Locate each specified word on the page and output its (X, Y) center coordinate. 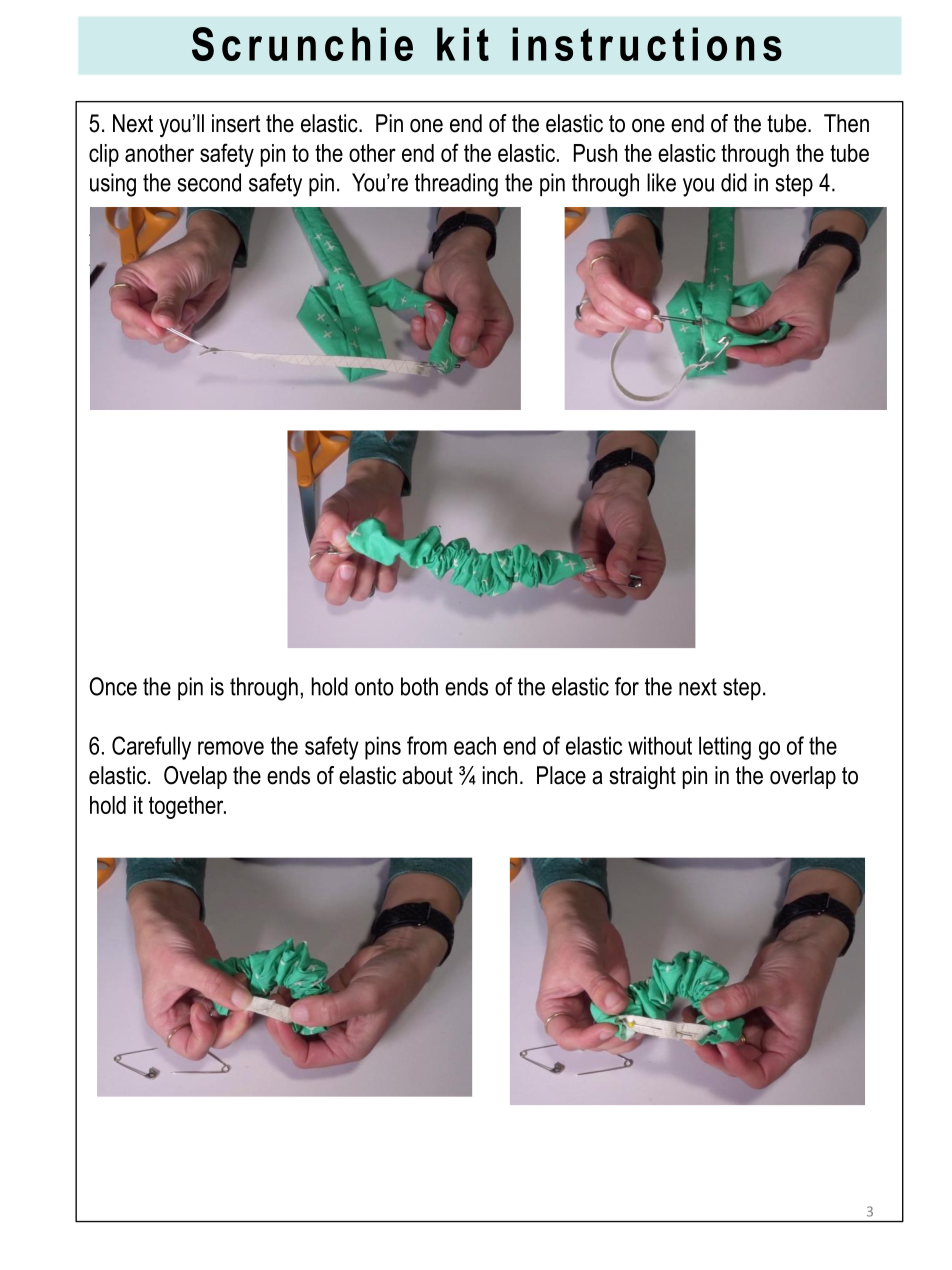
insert (236, 123)
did (734, 182)
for (627, 686)
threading (456, 185)
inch (500, 775)
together (187, 807)
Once (113, 686)
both (419, 686)
